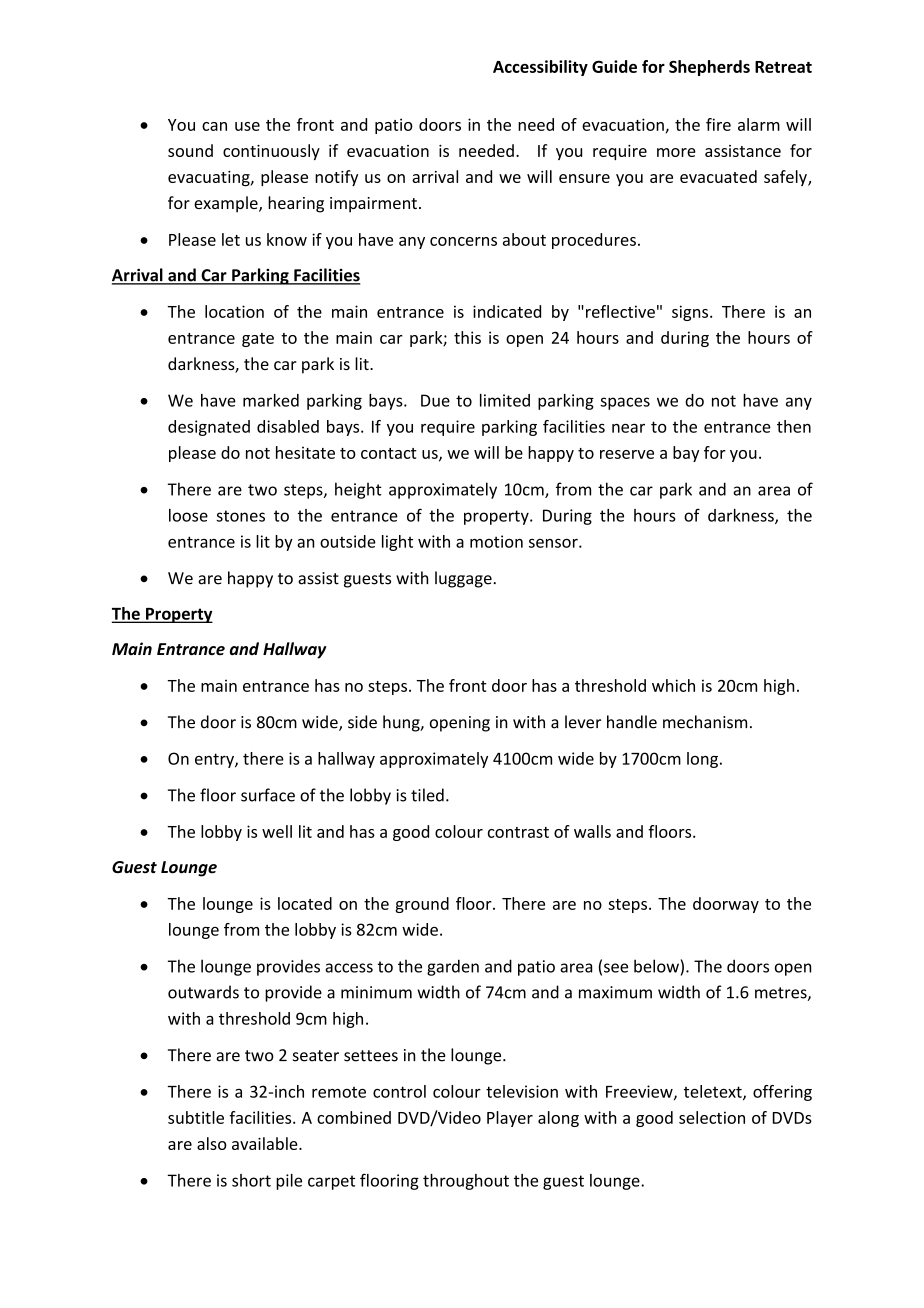  What do you see at coordinates (518, 832) in the page?
I see `contrast` at bounding box center [518, 832].
